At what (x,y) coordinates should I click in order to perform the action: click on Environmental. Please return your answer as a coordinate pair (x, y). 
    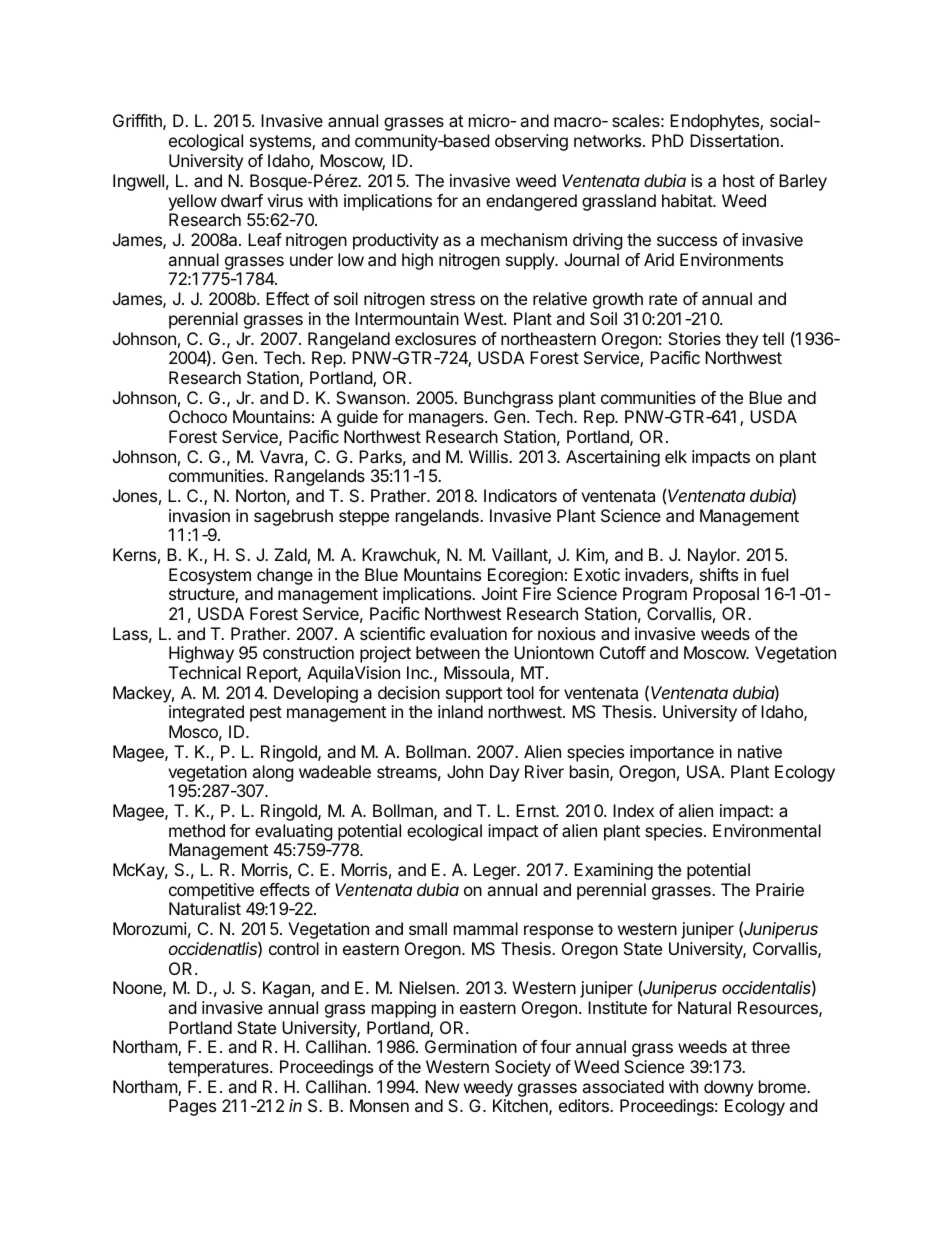
    Looking at the image, I should click on (767, 830).
